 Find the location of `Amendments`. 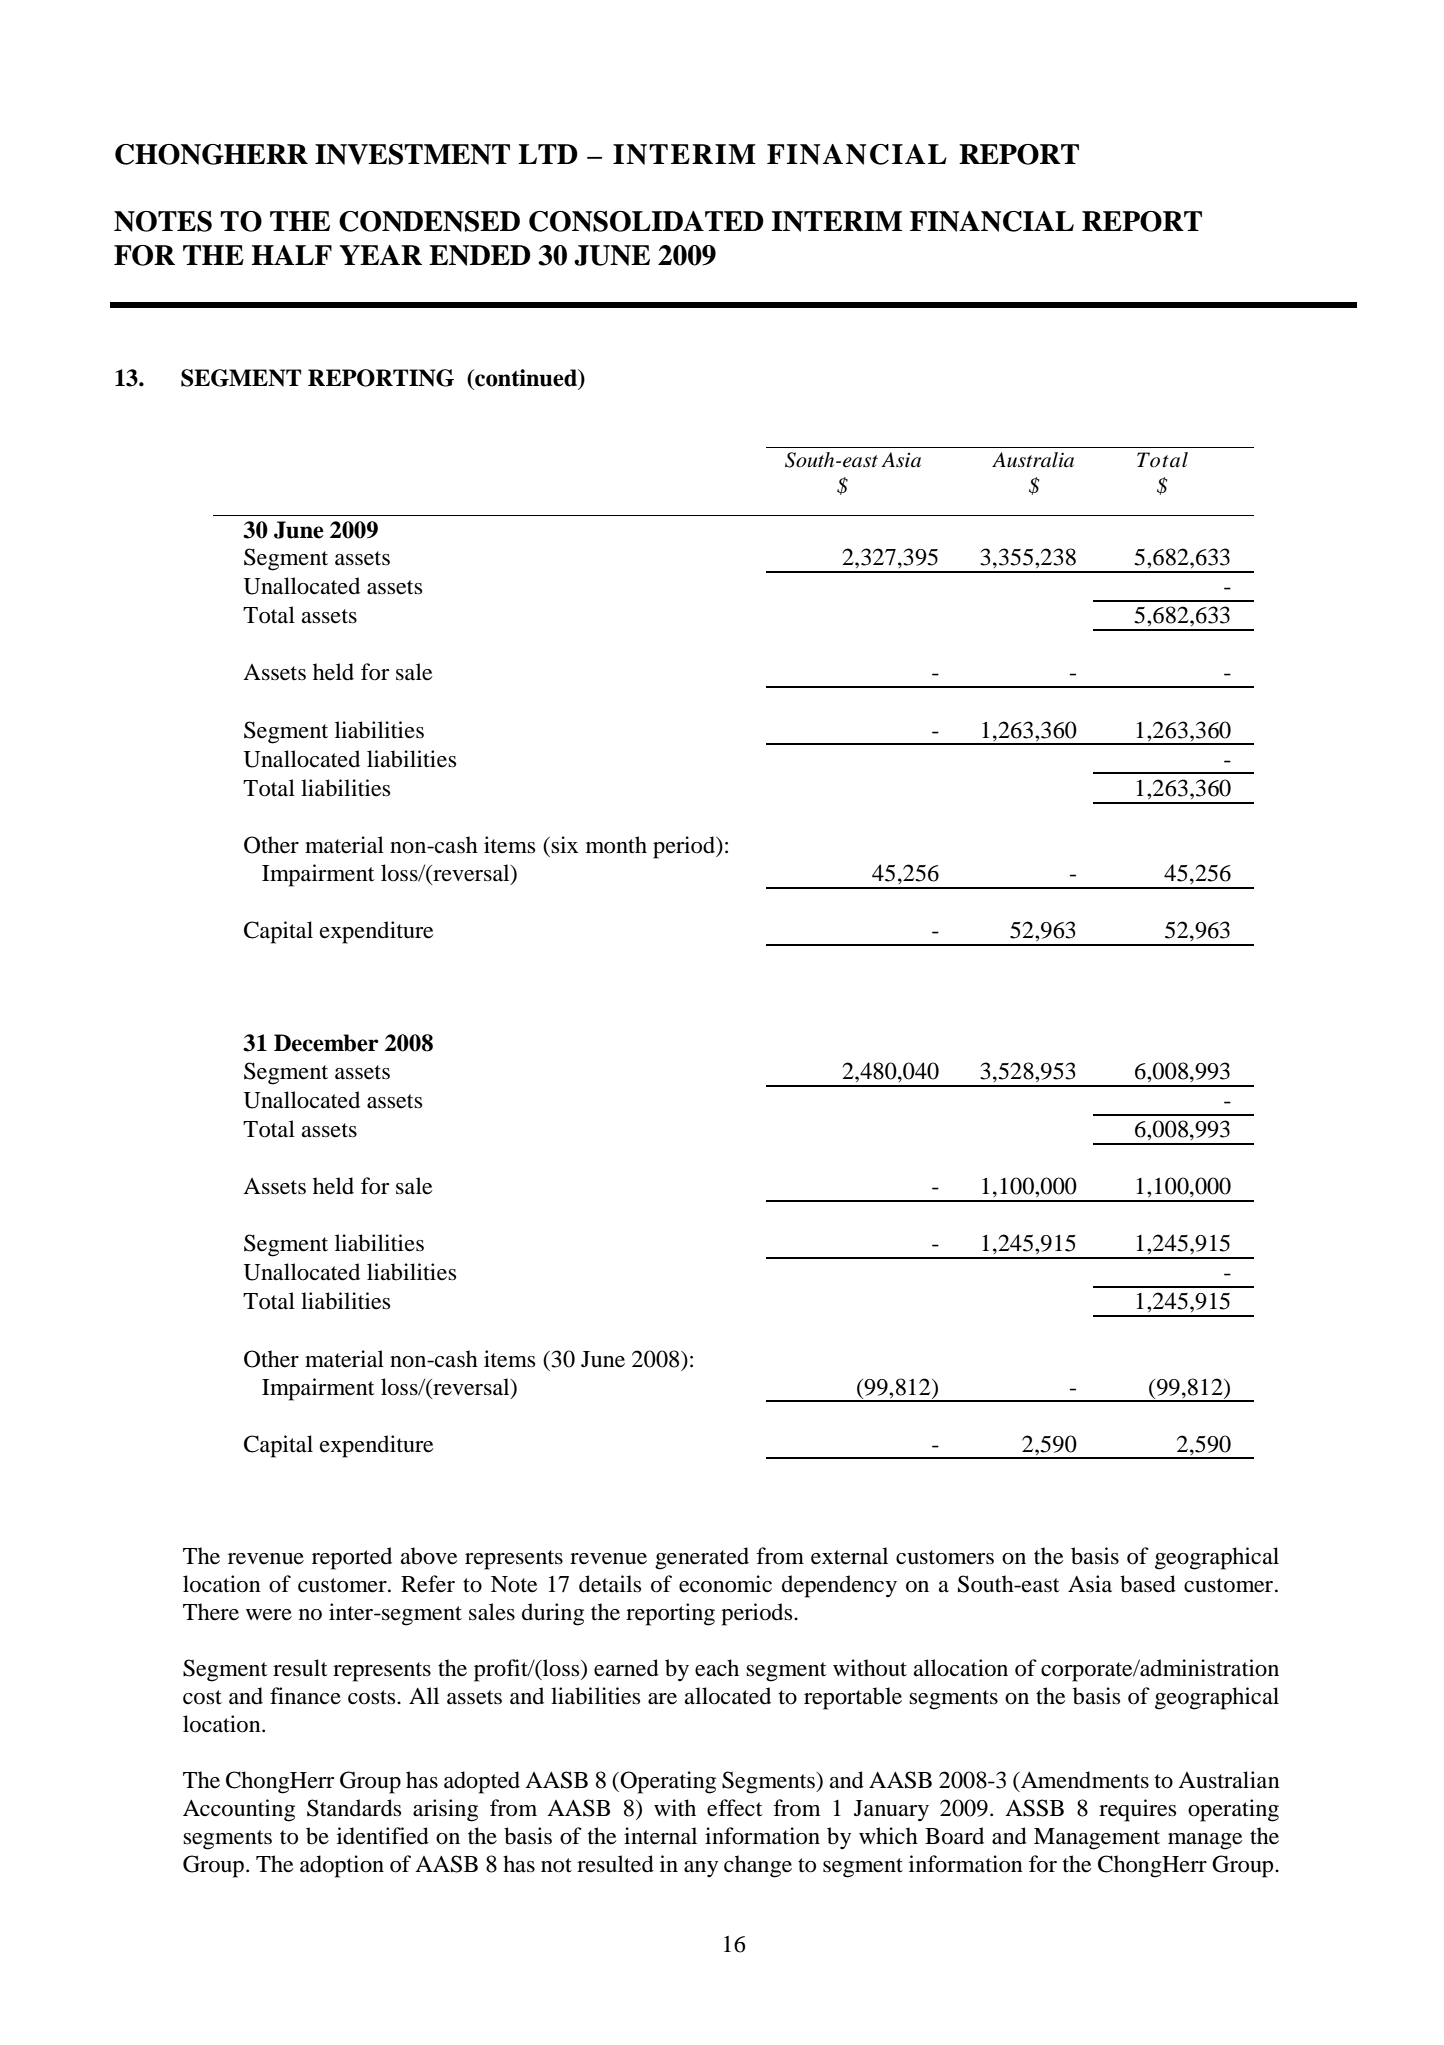

Amendments is located at coordinates (1084, 1780).
